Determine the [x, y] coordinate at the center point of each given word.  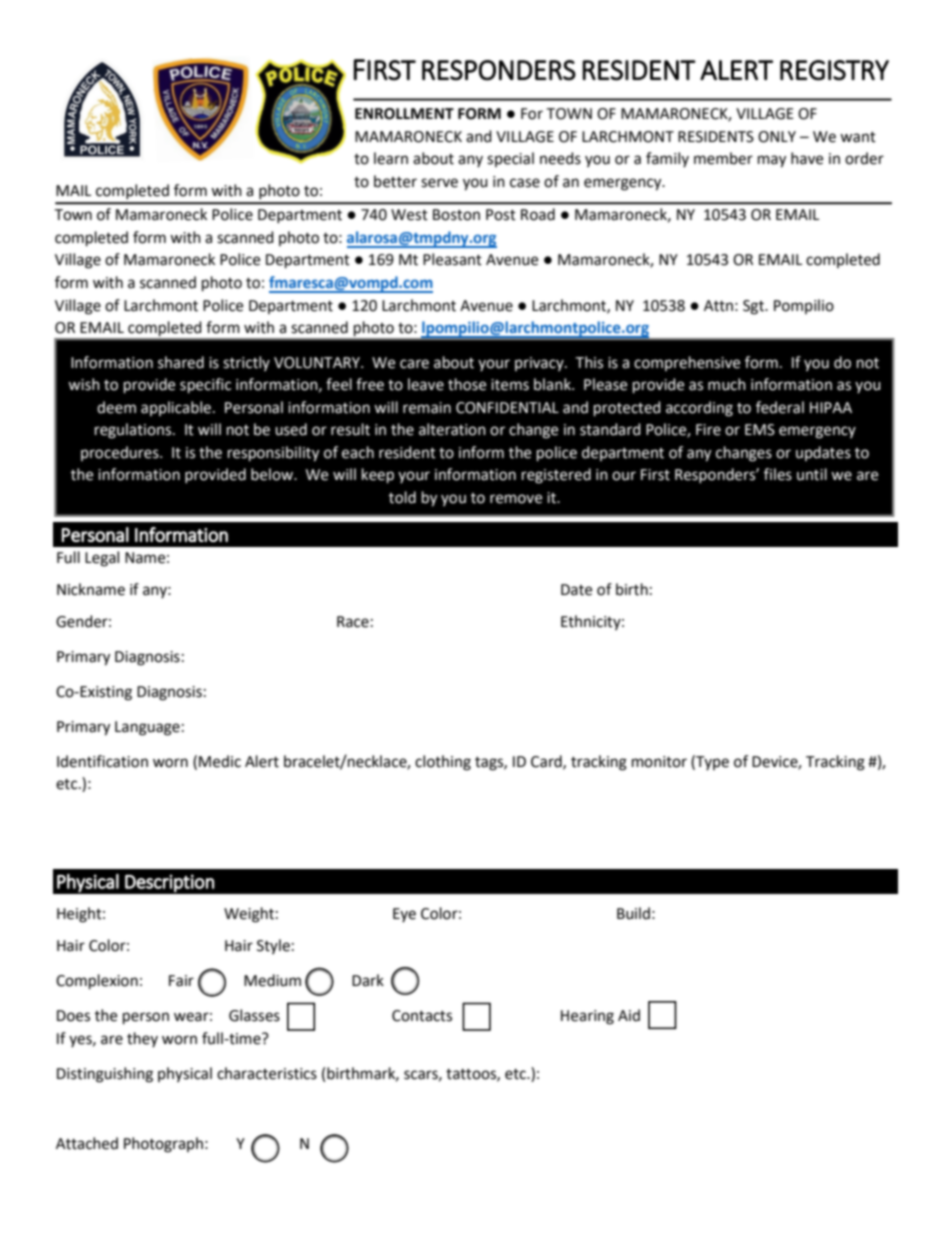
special [510, 159]
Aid [629, 1015]
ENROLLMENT [404, 114]
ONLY [777, 137]
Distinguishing [105, 1075]
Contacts [422, 1016]
